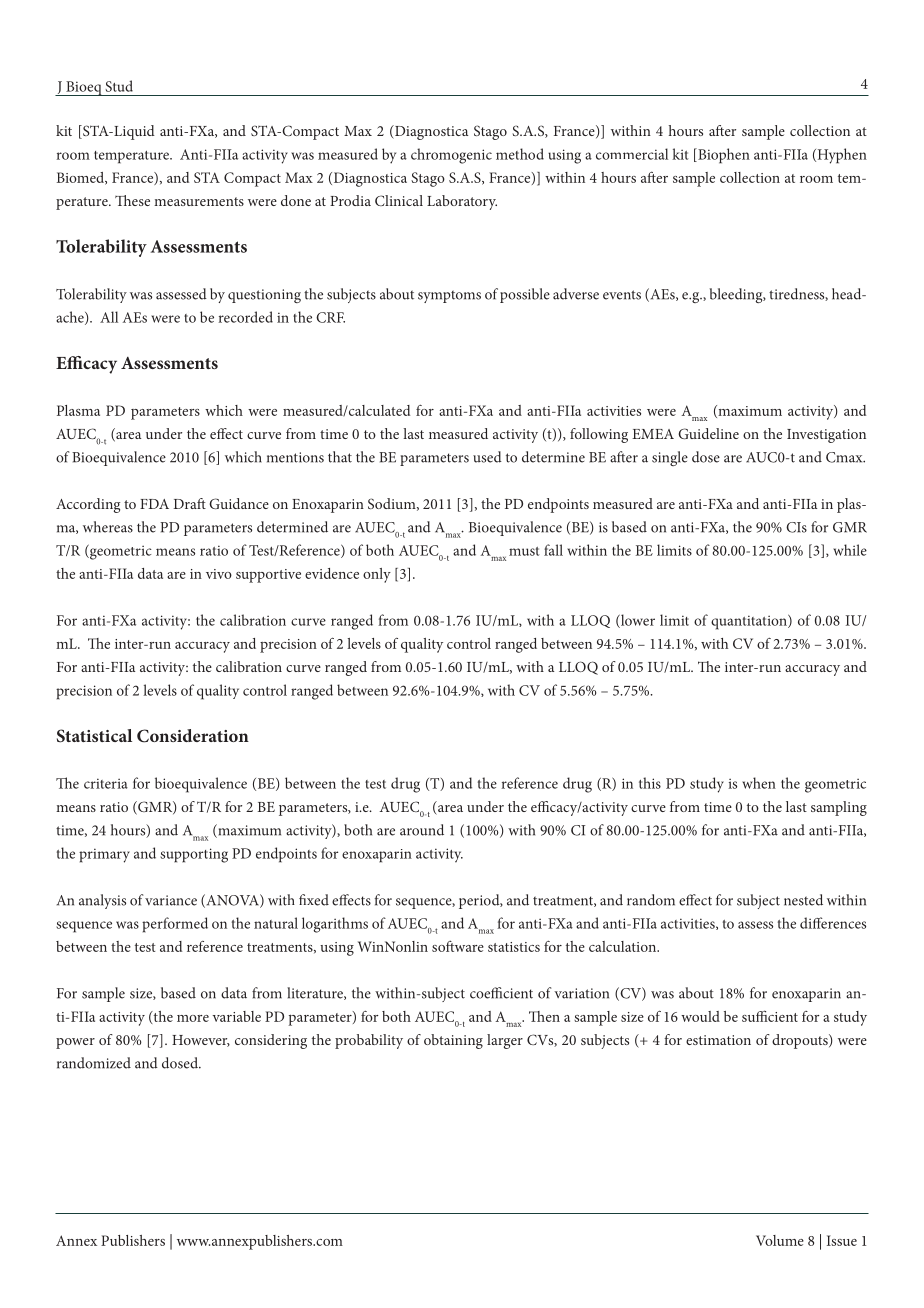  I want to click on measurements, so click(199, 201).
